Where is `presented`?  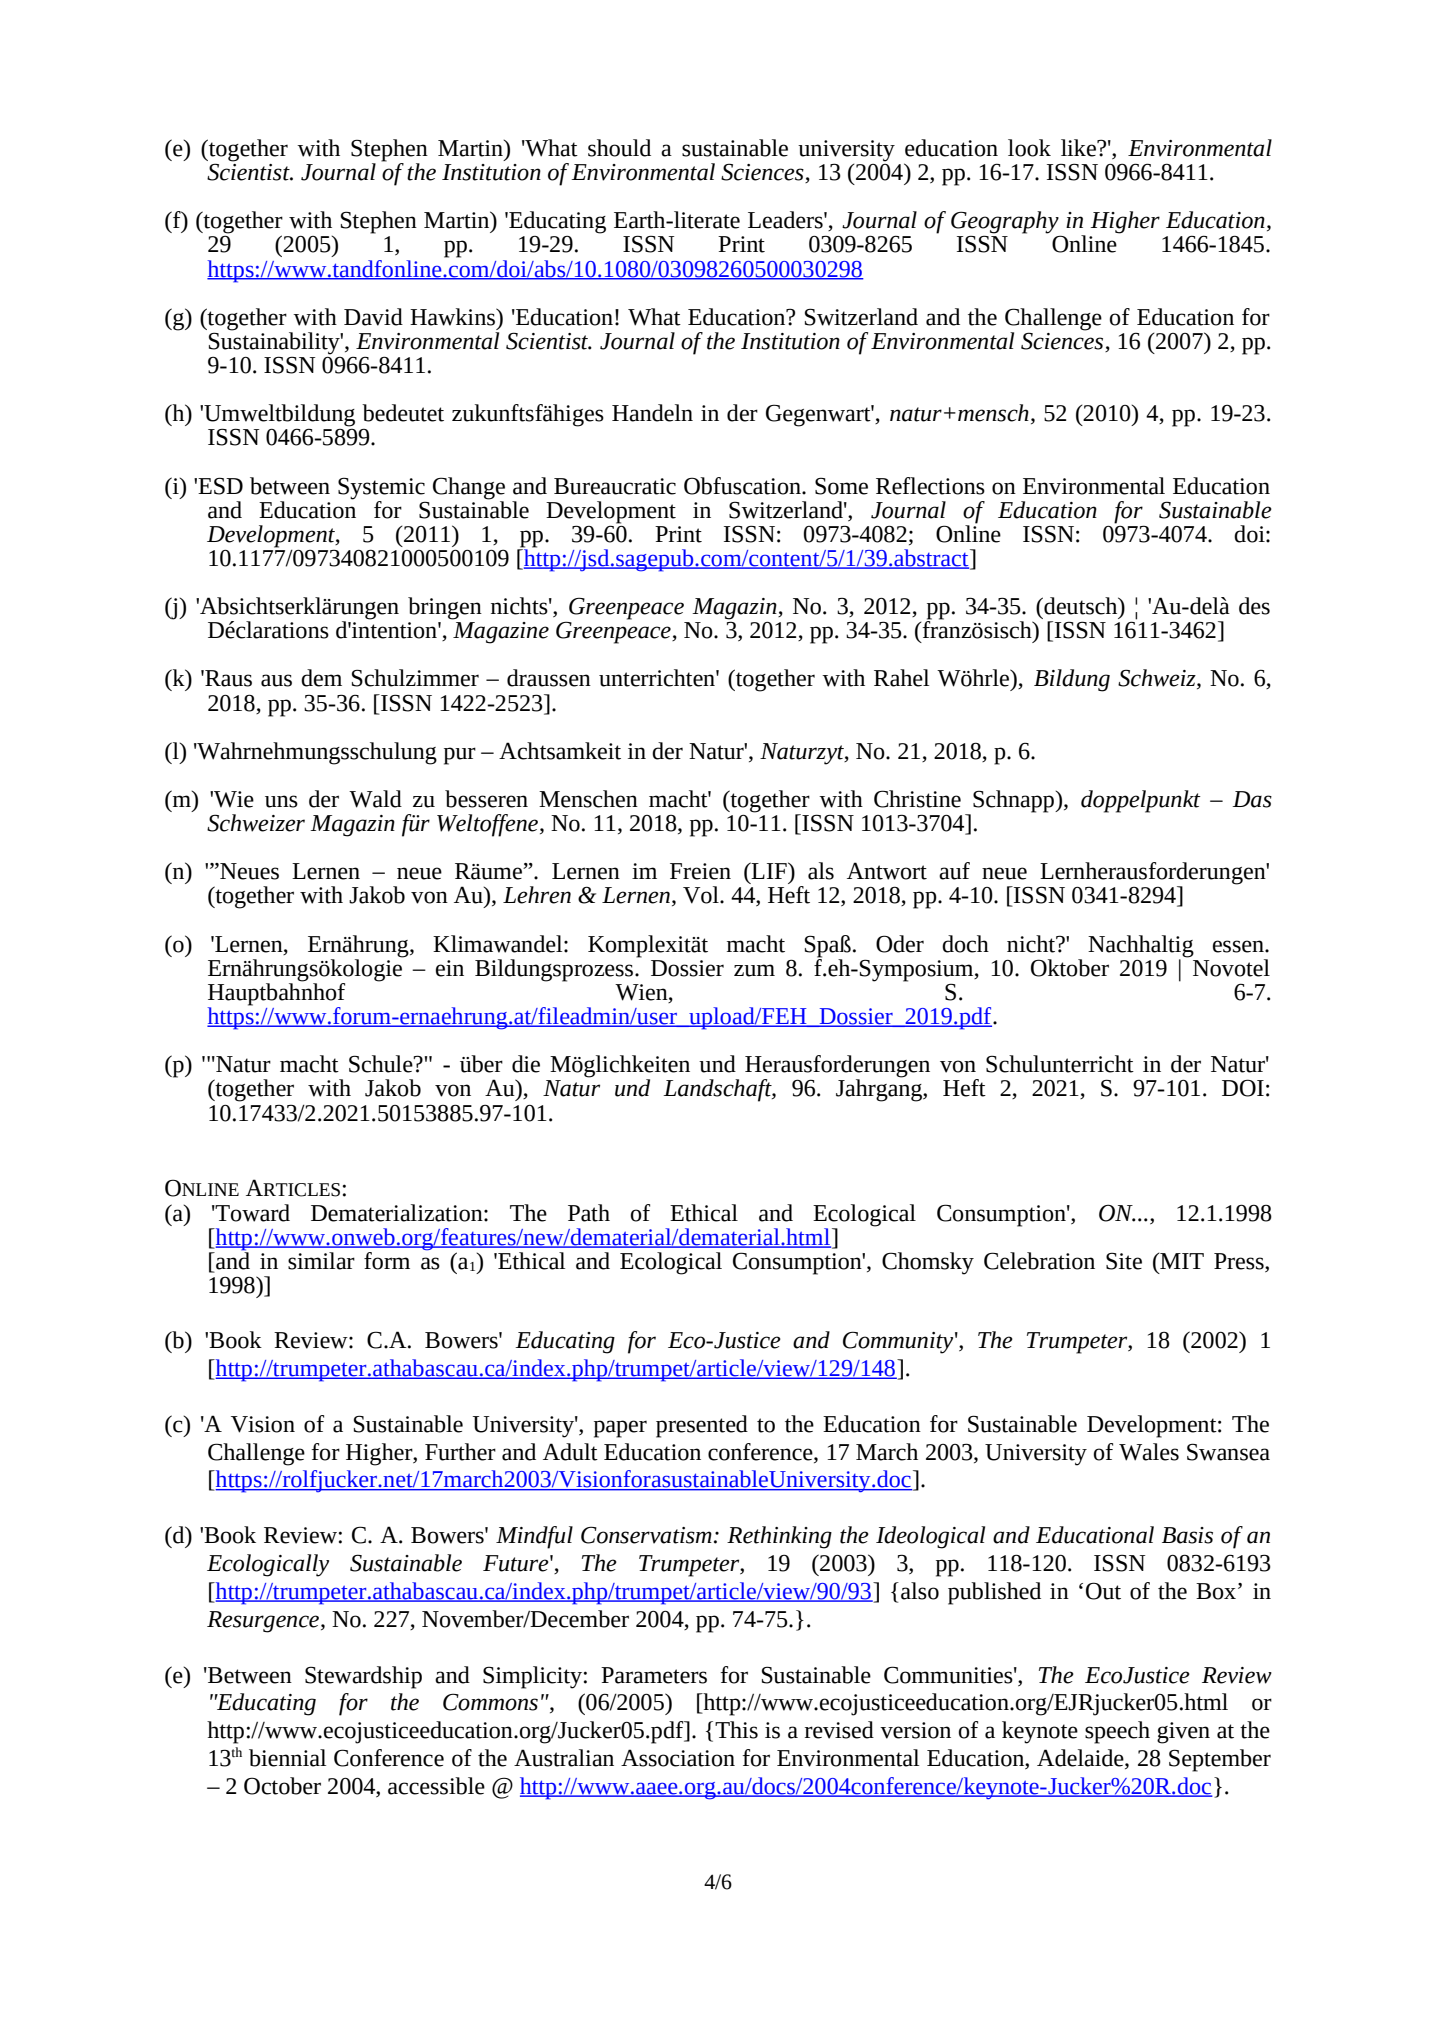 presented is located at coordinates (702, 1426).
